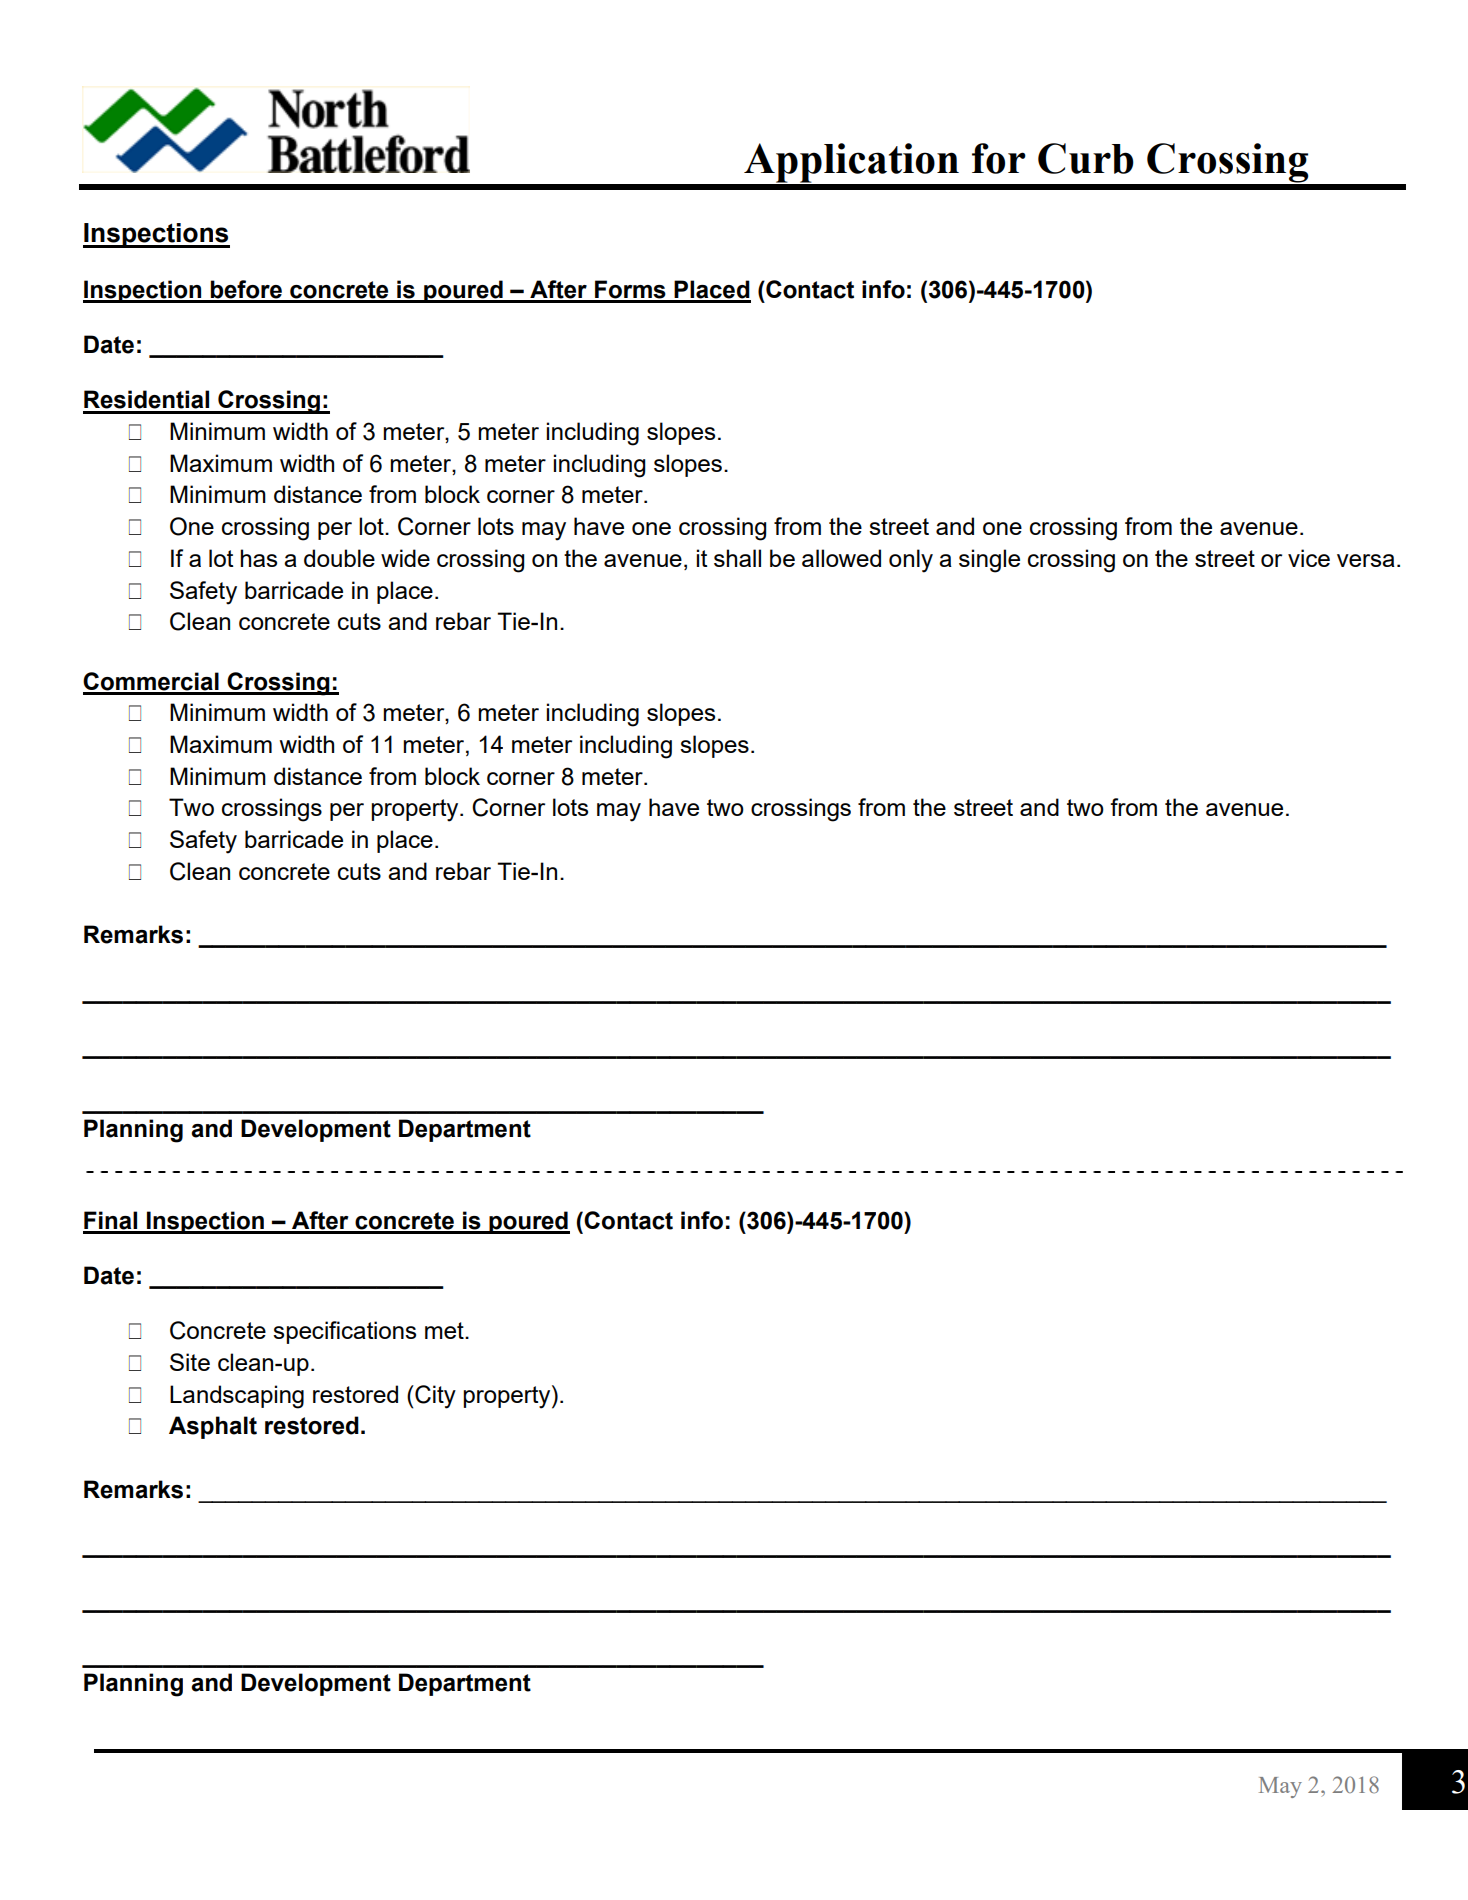 The image size is (1468, 1900). Describe the element at coordinates (258, 558) in the screenshot. I see `has` at that location.
